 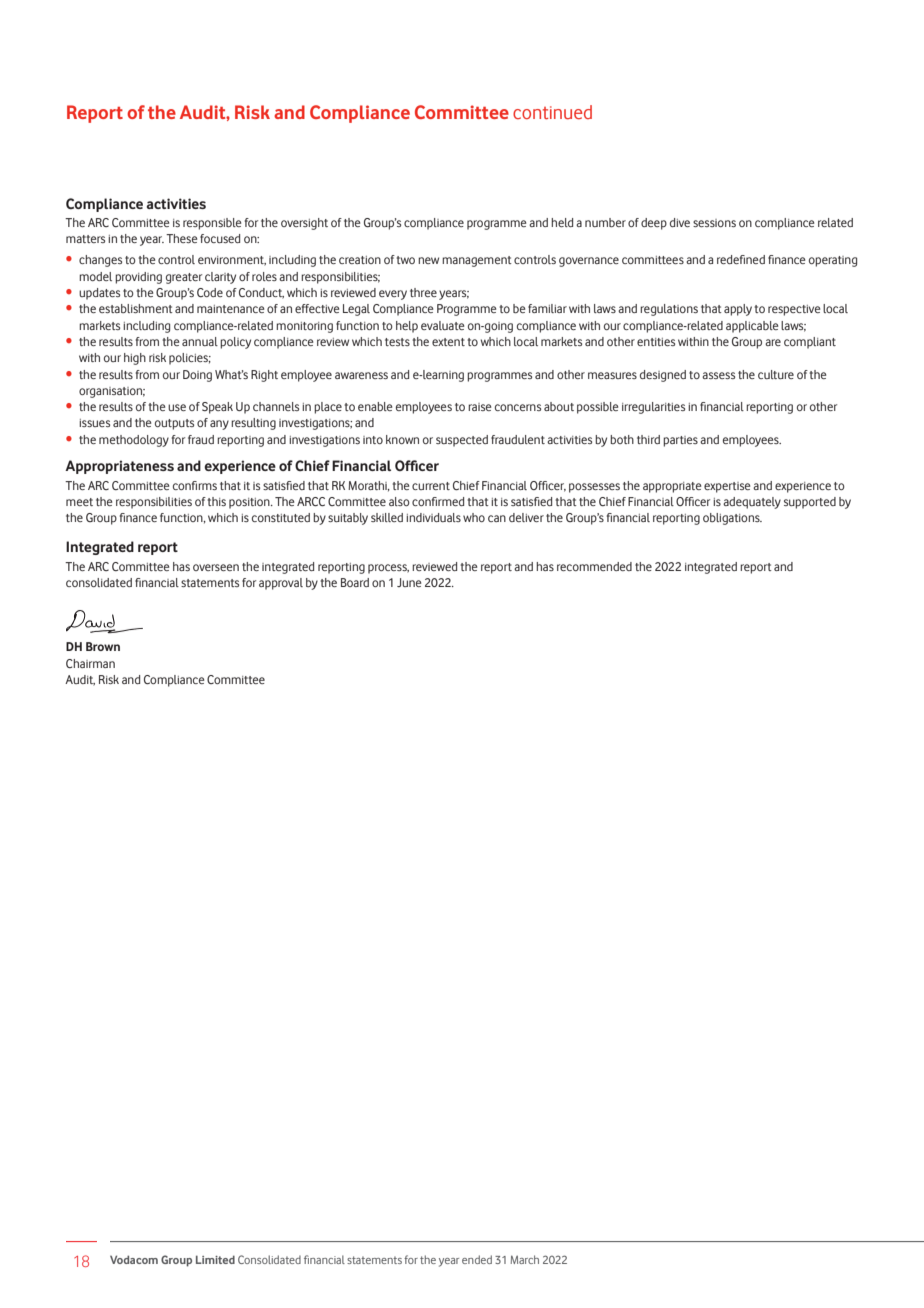 What do you see at coordinates (212, 224) in the screenshot?
I see `responsible` at bounding box center [212, 224].
